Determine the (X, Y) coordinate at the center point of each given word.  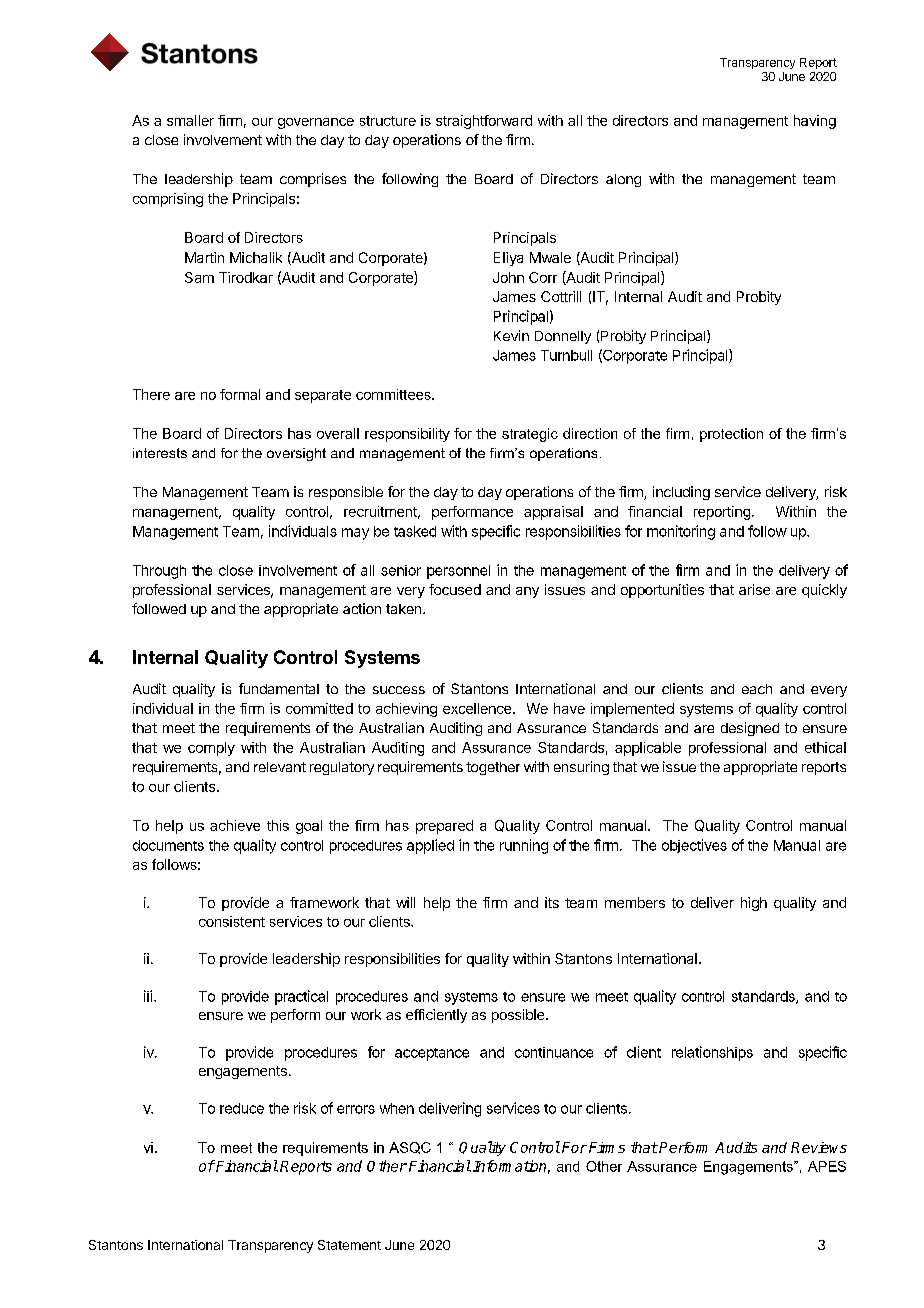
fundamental (279, 688)
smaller (190, 120)
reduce (242, 1108)
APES (827, 1166)
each (757, 689)
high (754, 904)
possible (519, 1016)
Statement (349, 1245)
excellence (478, 708)
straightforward (484, 122)
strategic (530, 435)
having (815, 122)
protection (731, 435)
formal (240, 394)
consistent (232, 921)
